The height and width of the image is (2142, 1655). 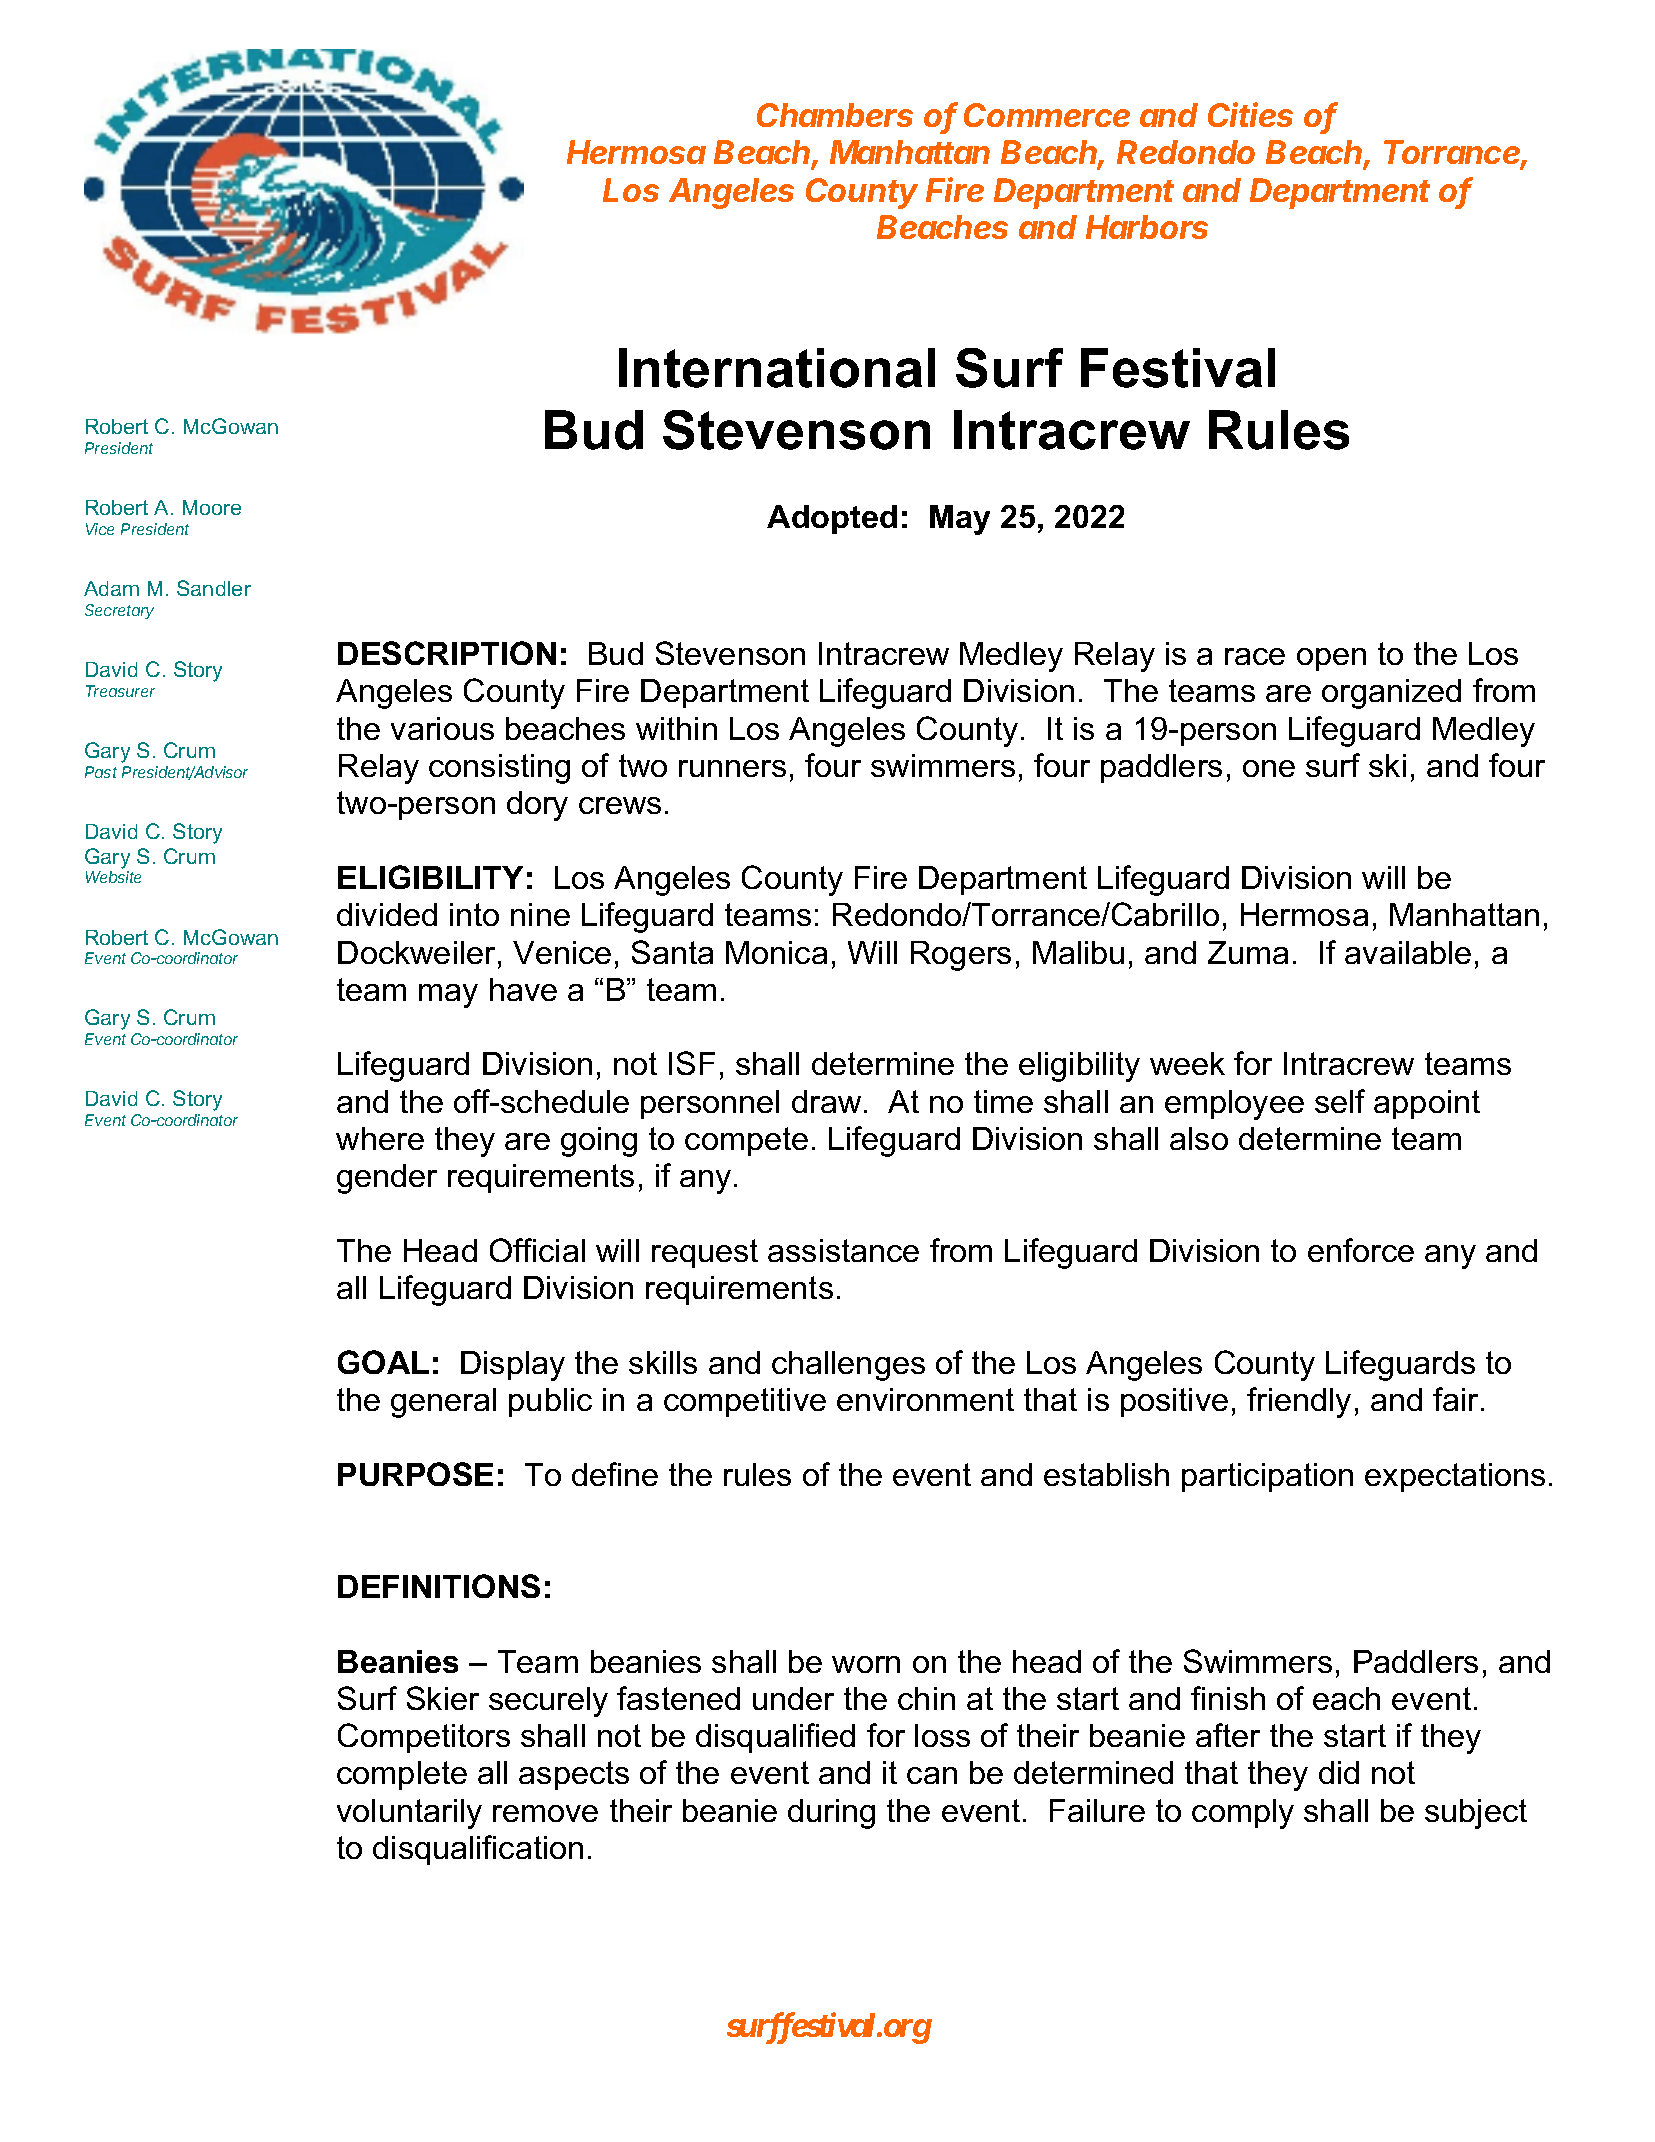 What do you see at coordinates (442, 728) in the image?
I see `various` at bounding box center [442, 728].
